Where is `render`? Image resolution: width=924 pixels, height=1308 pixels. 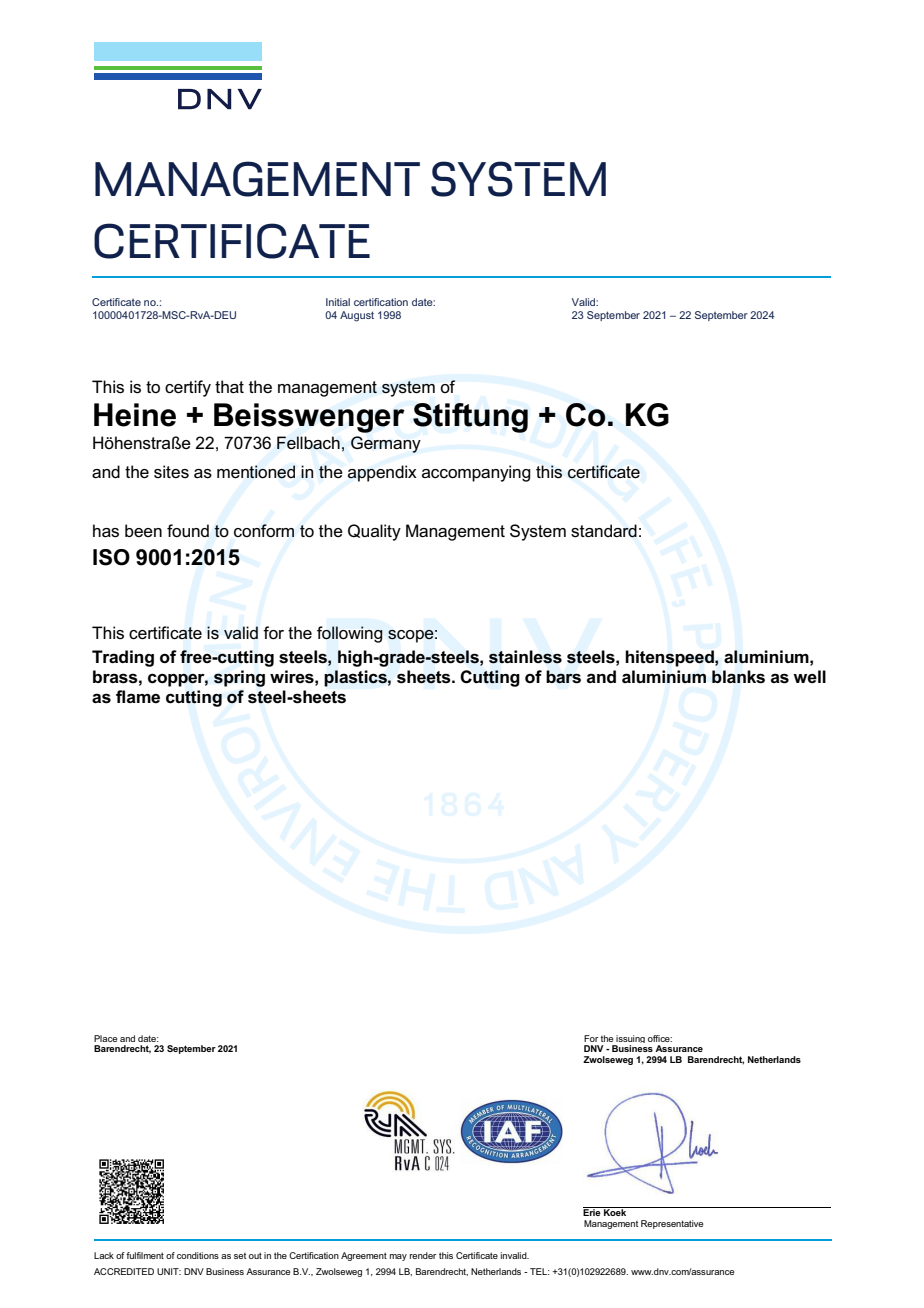
render is located at coordinates (423, 1255).
